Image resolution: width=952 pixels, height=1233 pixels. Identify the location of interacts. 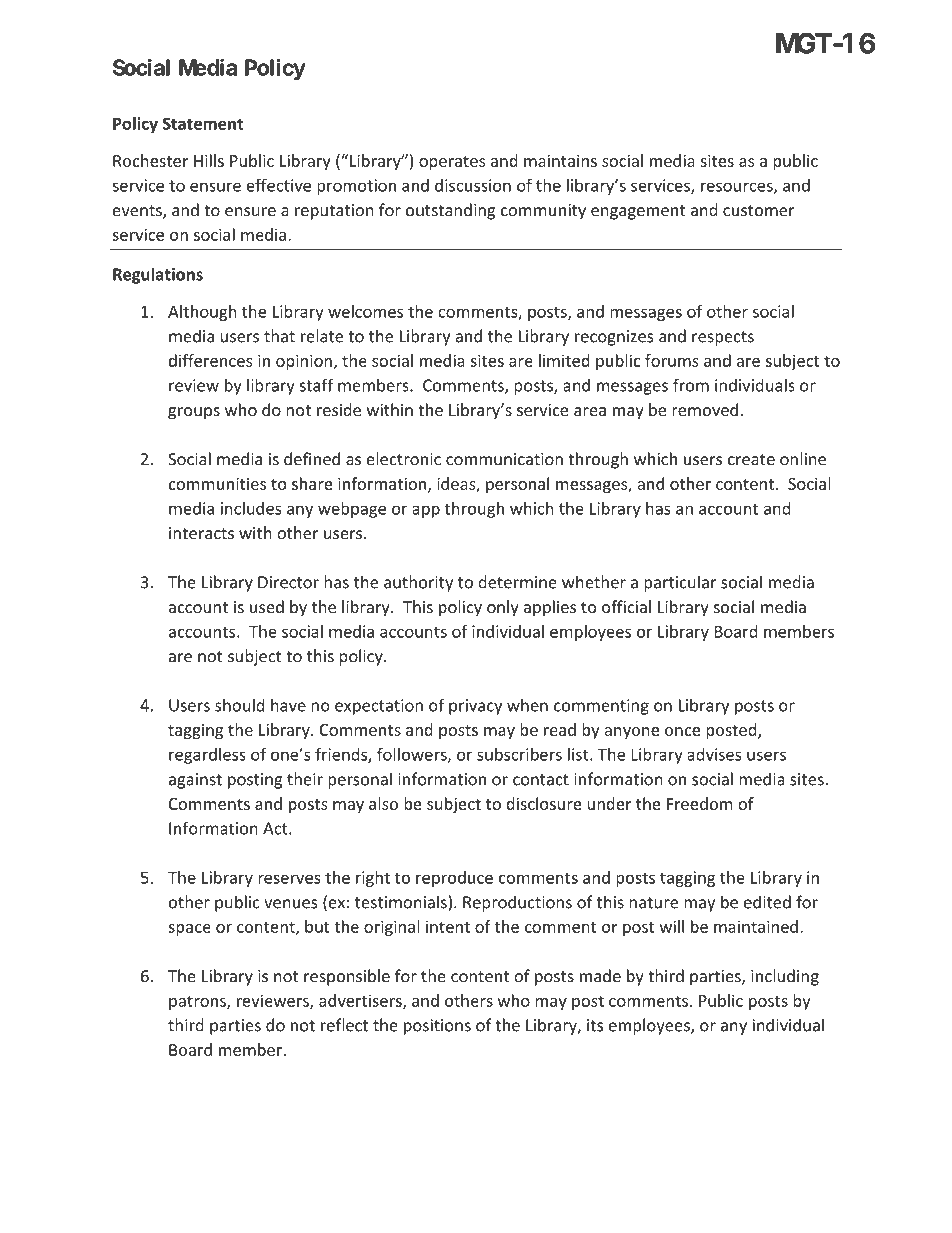
(201, 533).
